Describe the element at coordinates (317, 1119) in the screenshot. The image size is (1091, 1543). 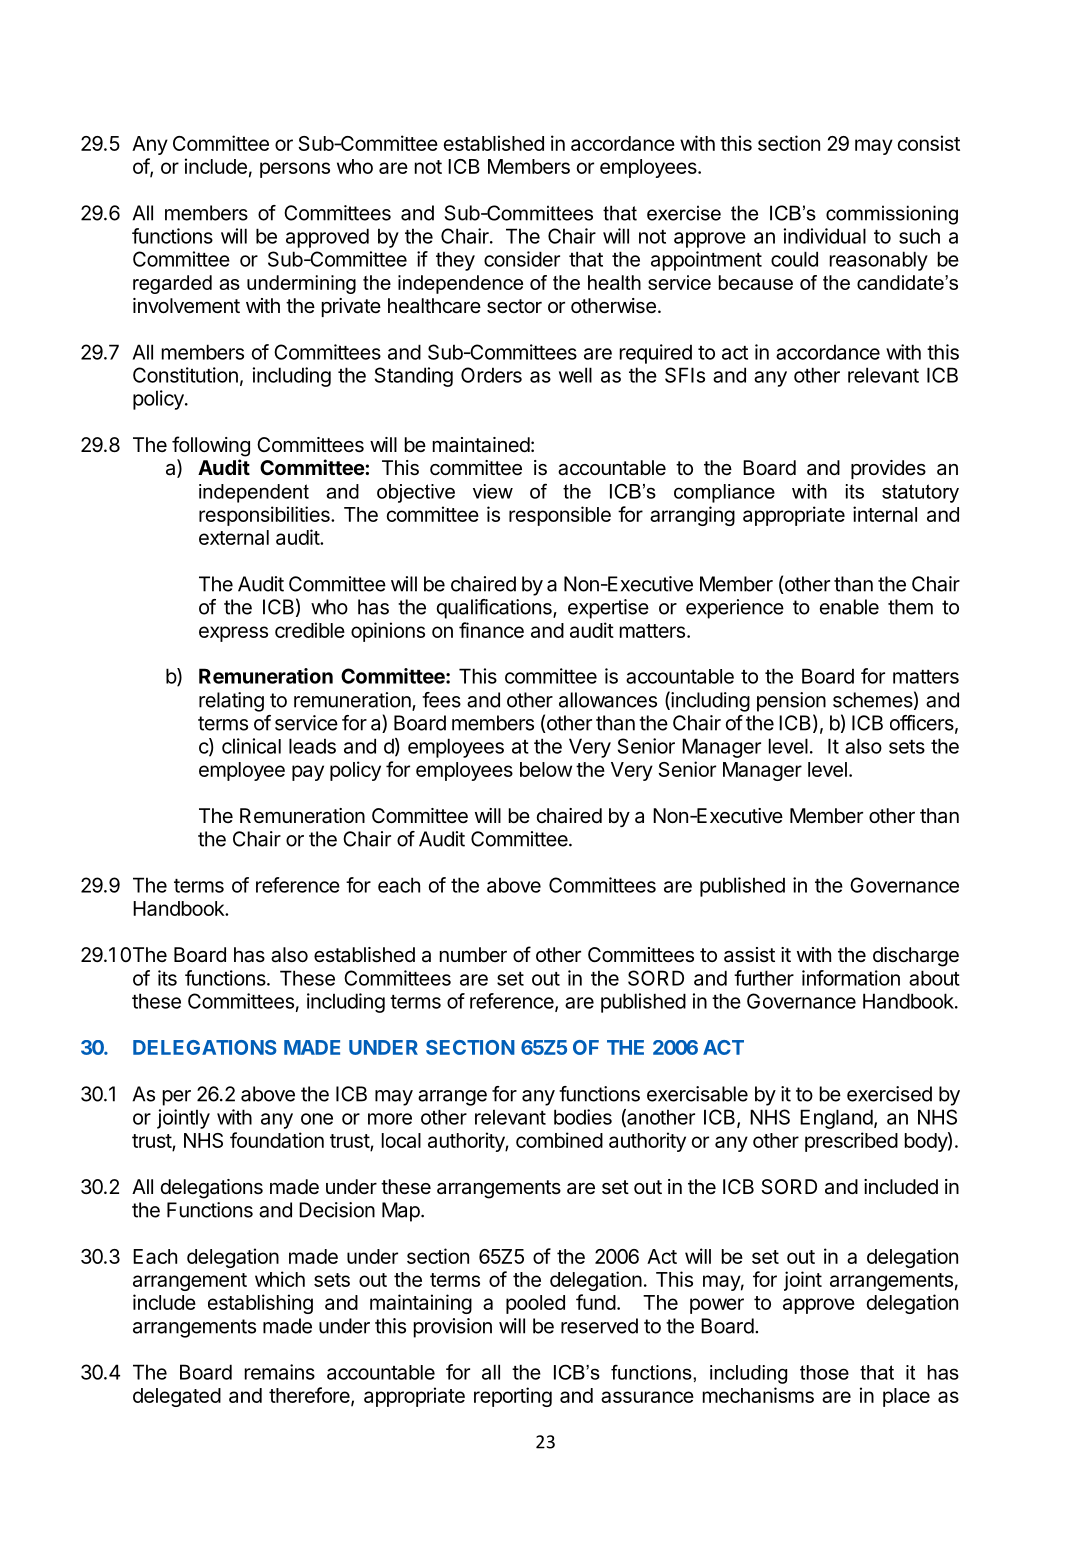
I see `one` at that location.
